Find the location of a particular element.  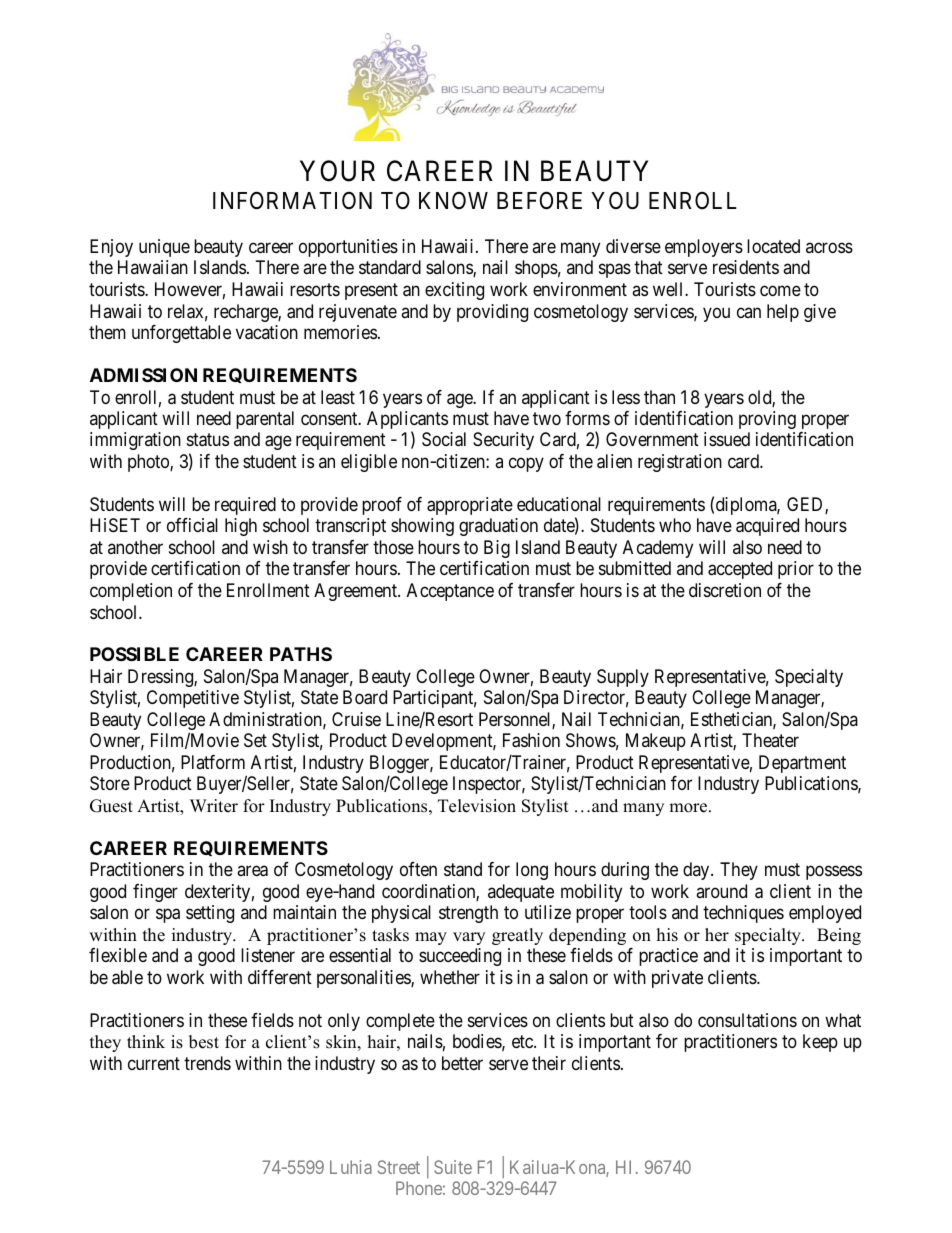

Acceptance is located at coordinates (450, 592).
